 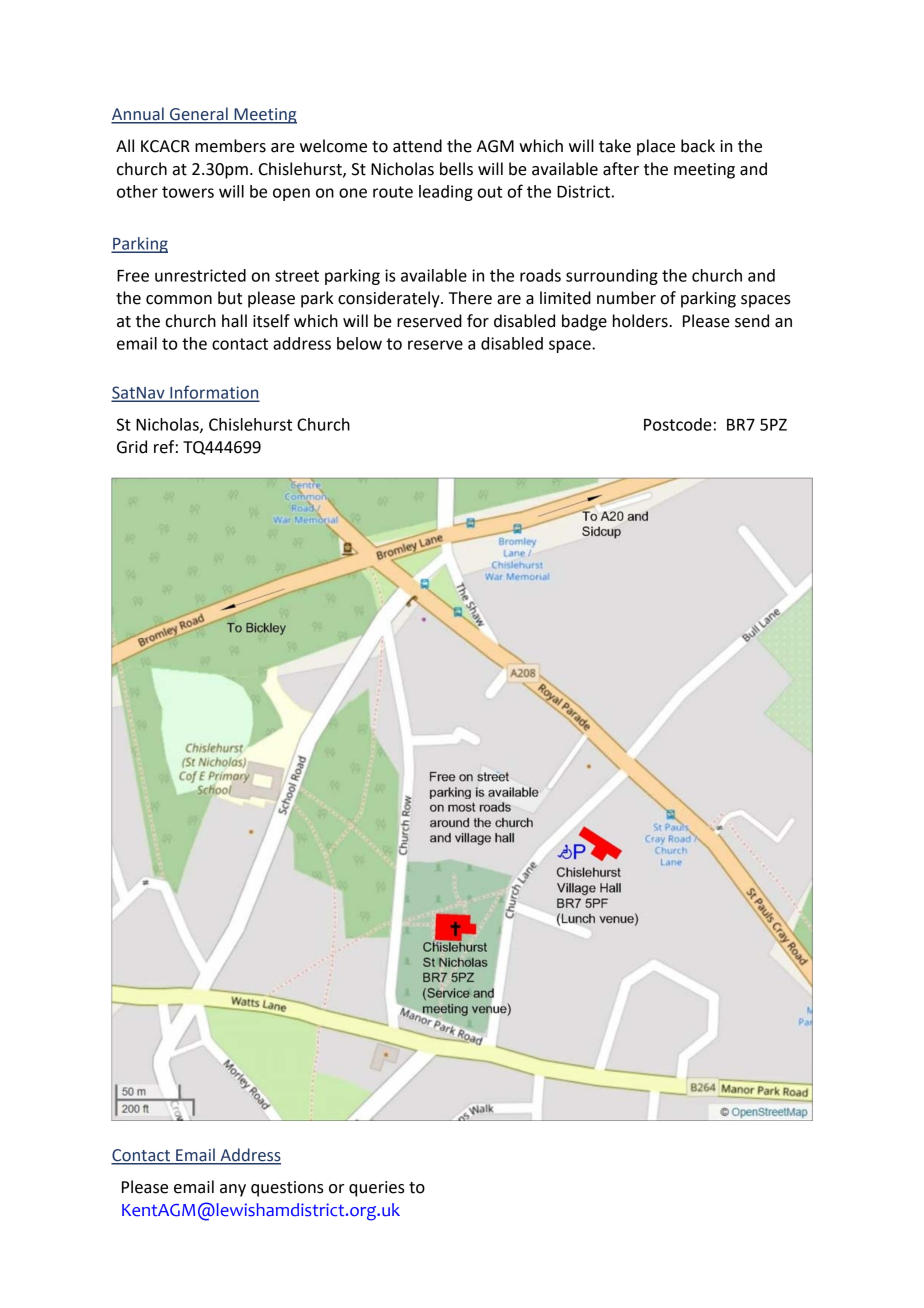 What do you see at coordinates (377, 1189) in the image?
I see `queries` at bounding box center [377, 1189].
